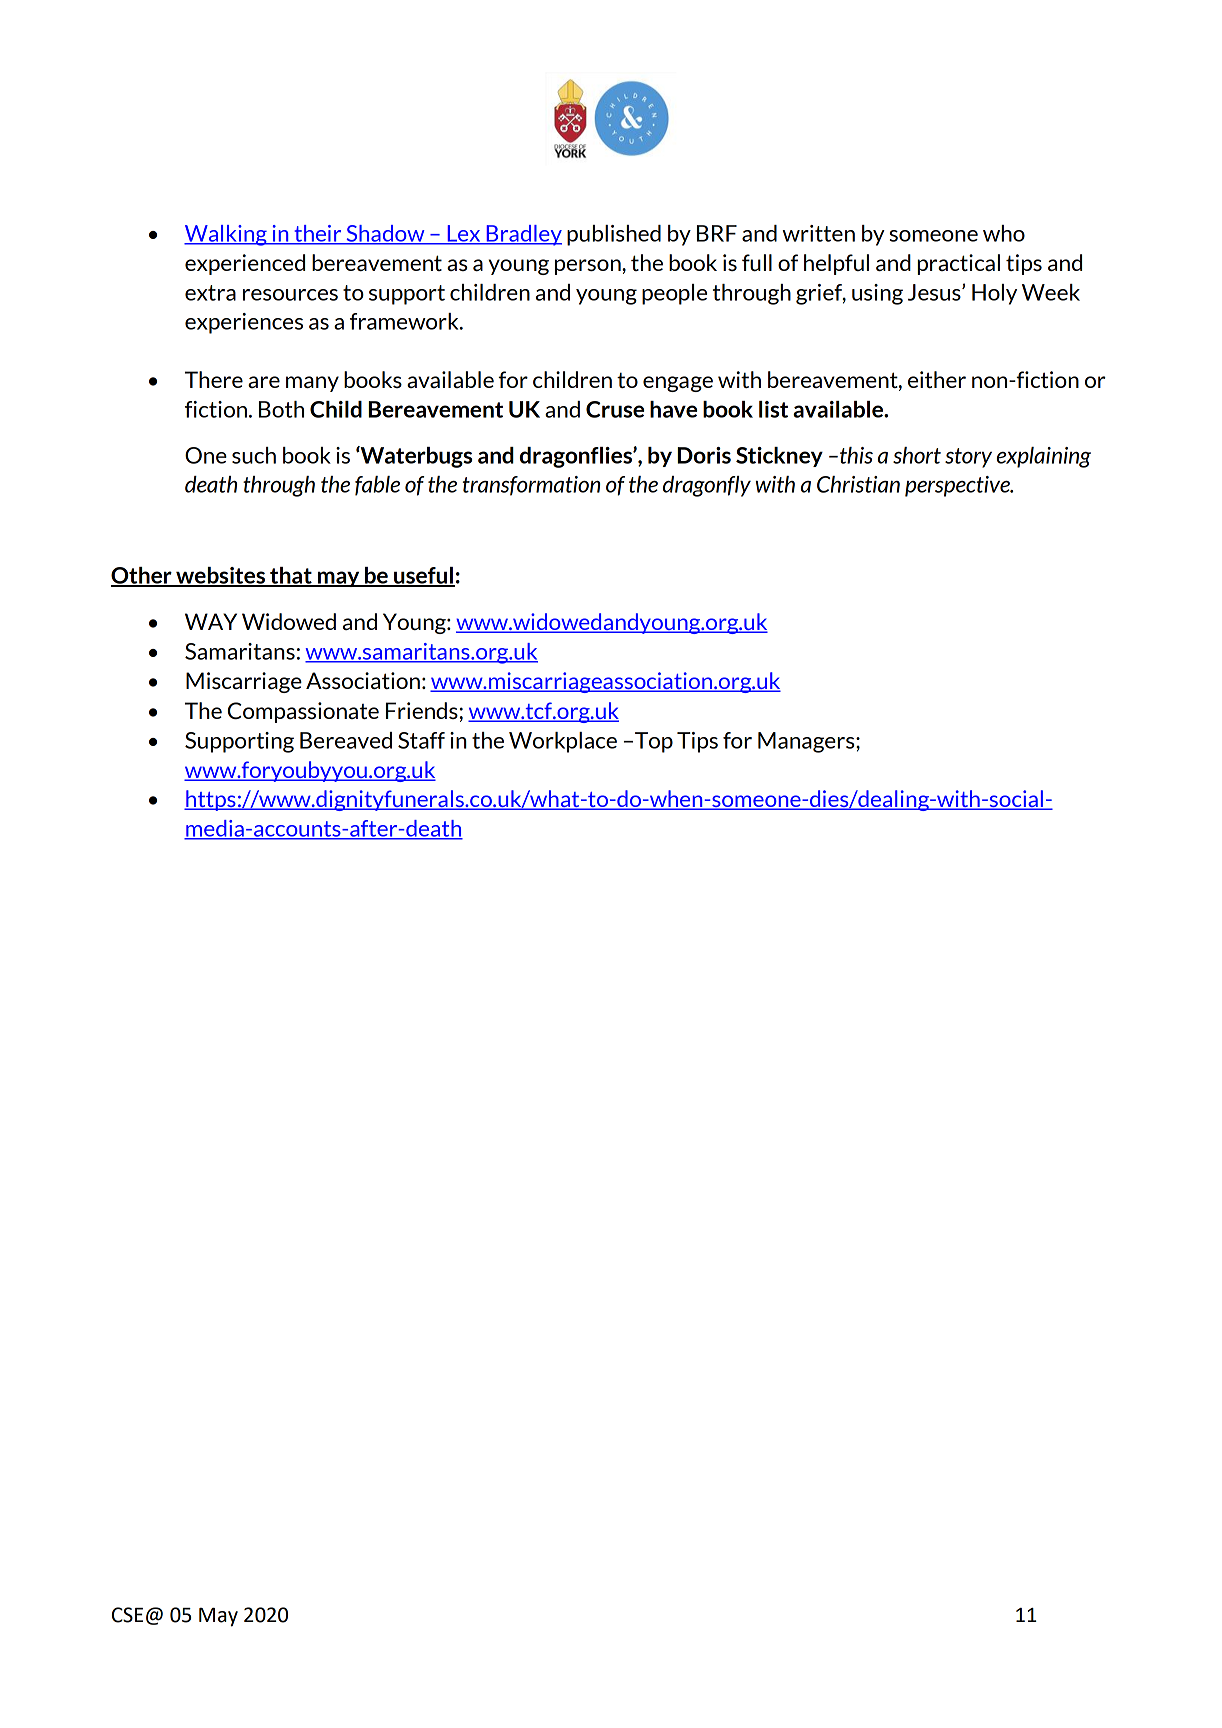 This screenshot has width=1222, height=1728. Describe the element at coordinates (245, 264) in the screenshot. I see `experienced` at that location.
